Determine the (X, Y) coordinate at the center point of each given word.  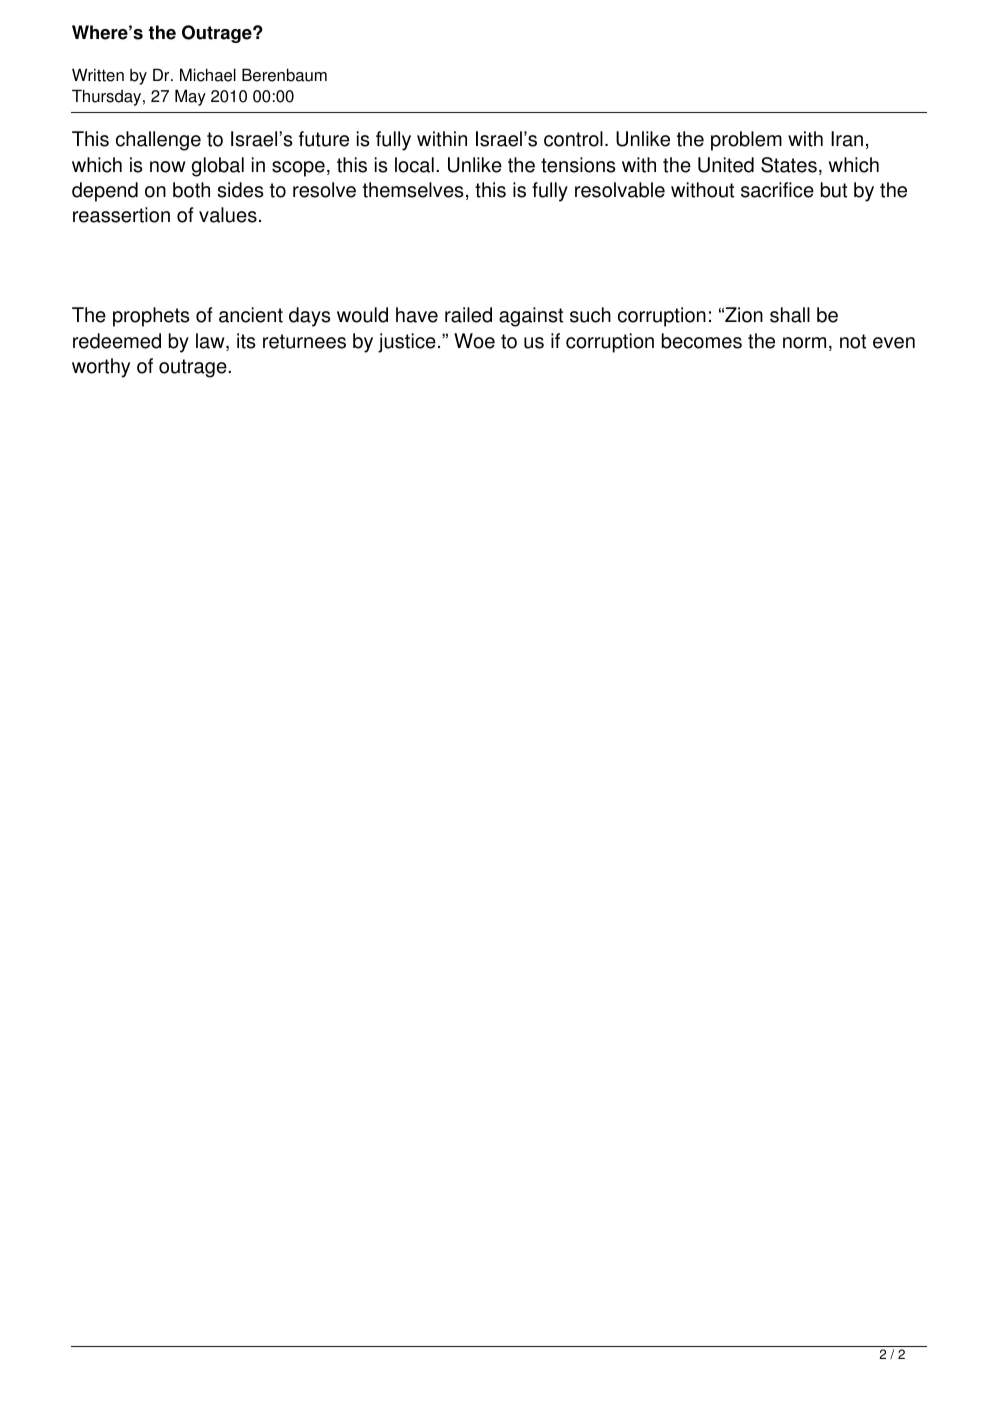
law (211, 342)
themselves (413, 190)
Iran (847, 139)
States (789, 165)
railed (468, 315)
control (573, 139)
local (414, 165)
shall (790, 315)
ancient (251, 315)
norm (804, 343)
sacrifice (777, 190)
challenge (158, 141)
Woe (474, 341)
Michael (208, 75)
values (228, 215)
